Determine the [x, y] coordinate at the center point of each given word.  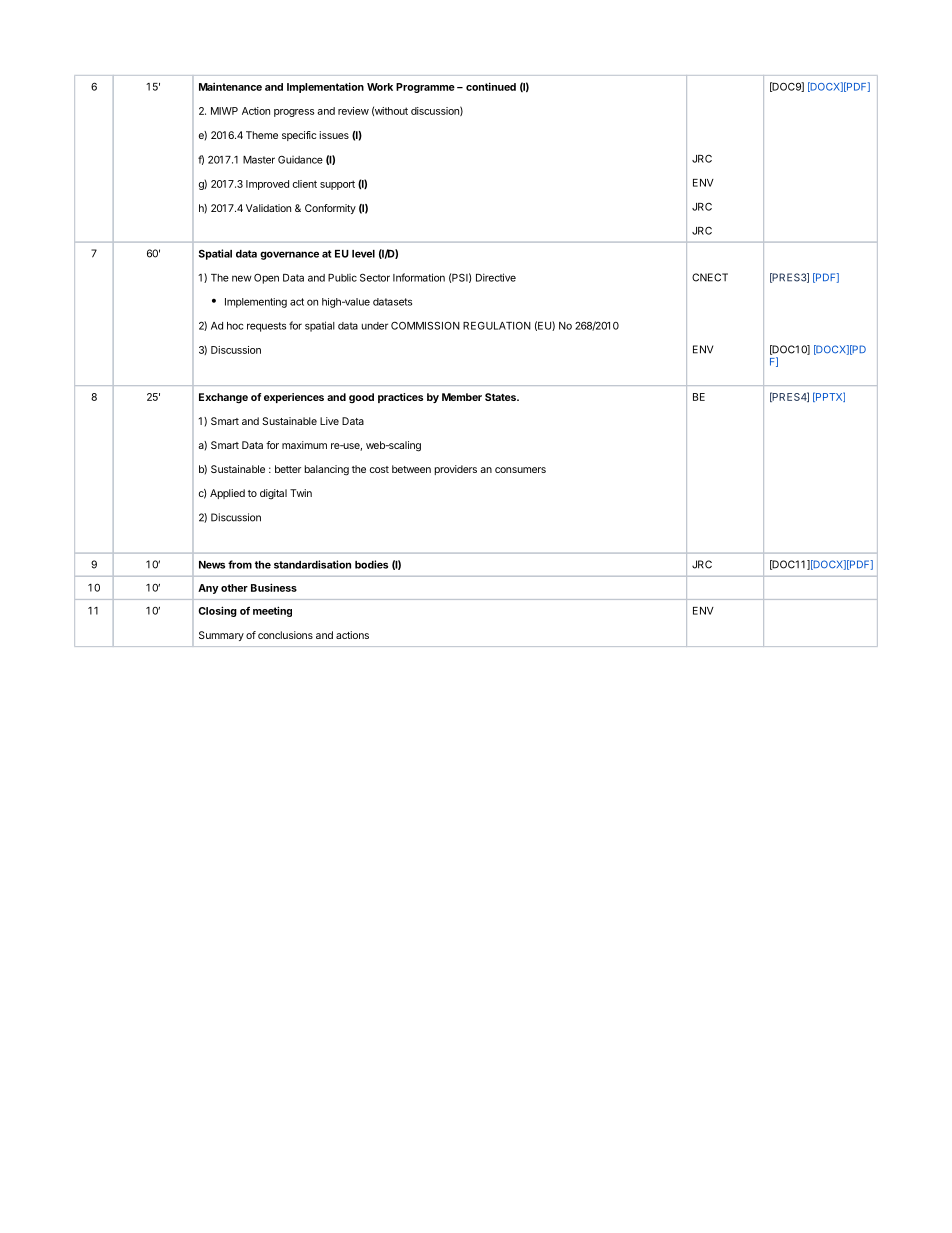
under [375, 326]
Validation [268, 208]
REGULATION [497, 325]
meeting [272, 611]
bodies [371, 564]
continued [491, 86]
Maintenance [230, 87]
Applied [227, 494]
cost [379, 469]
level [363, 254]
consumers [520, 470]
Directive [496, 277]
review [353, 111]
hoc [235, 326]
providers [456, 470]
